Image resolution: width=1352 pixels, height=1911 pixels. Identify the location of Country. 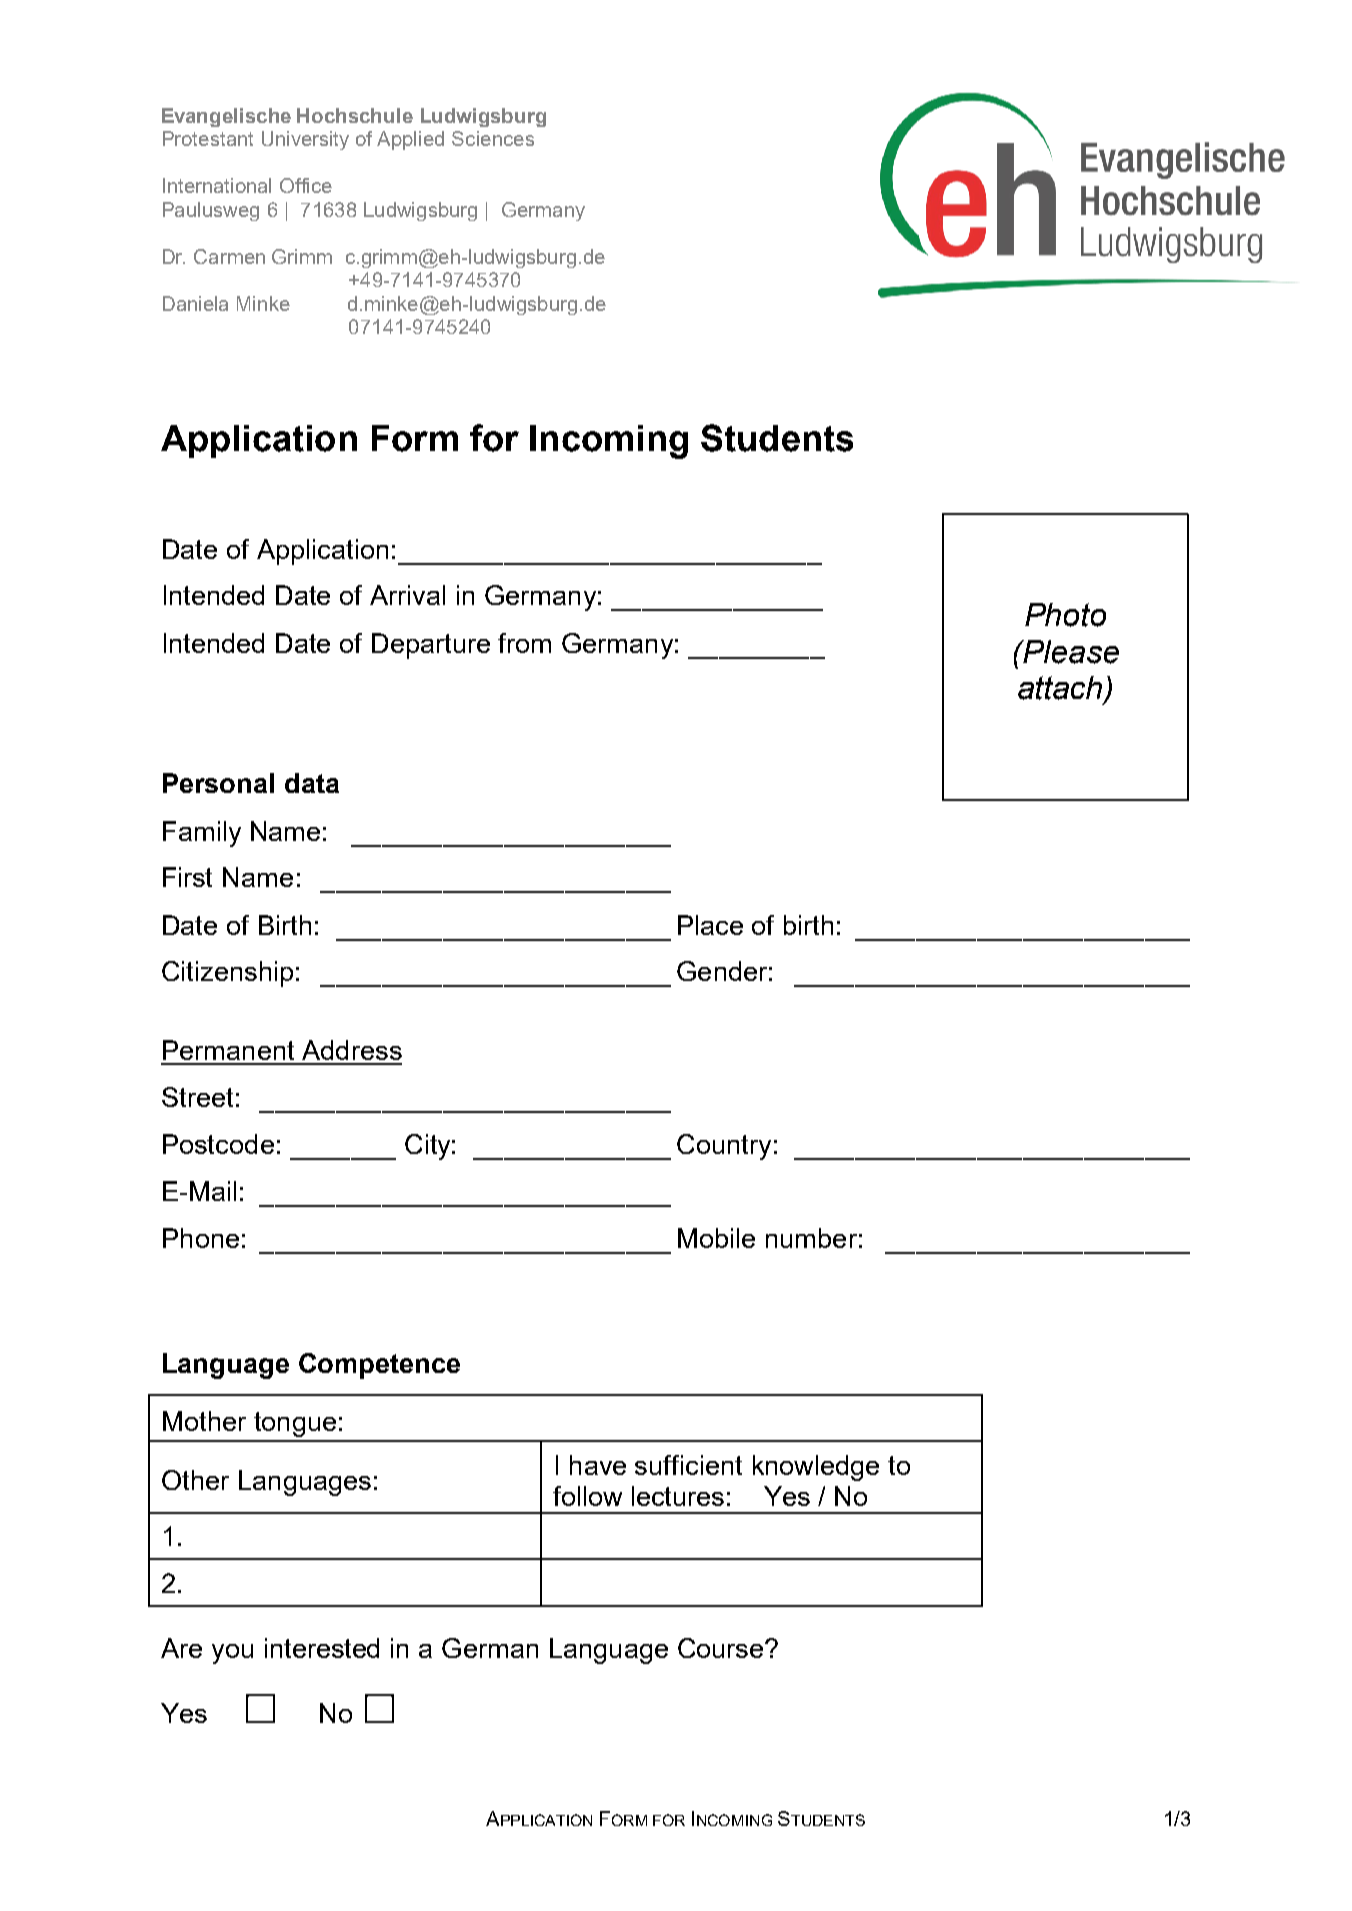
(724, 1147).
